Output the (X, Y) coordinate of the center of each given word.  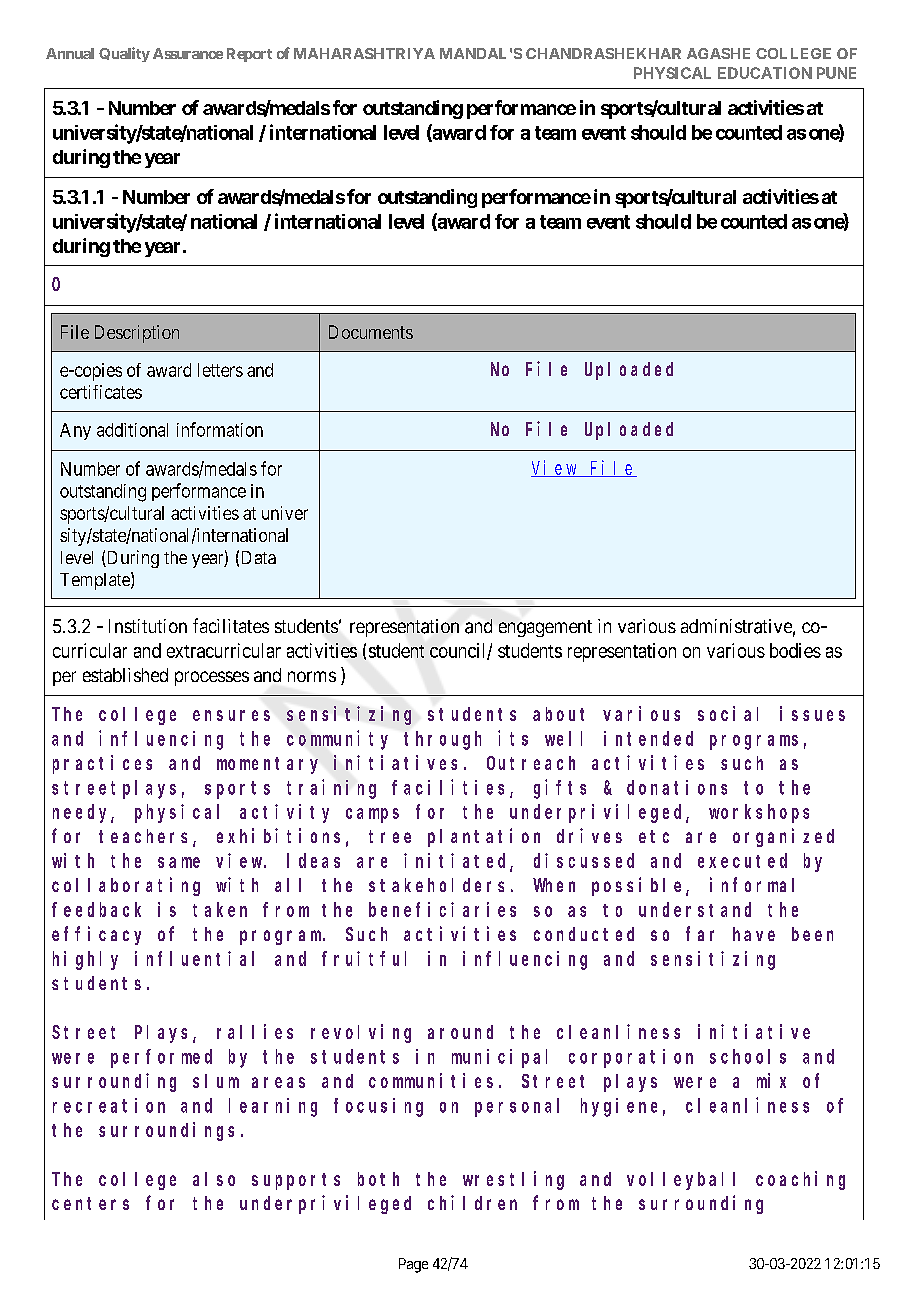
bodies (795, 650)
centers (90, 1203)
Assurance (188, 53)
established (125, 675)
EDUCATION (765, 73)
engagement (545, 628)
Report (249, 55)
